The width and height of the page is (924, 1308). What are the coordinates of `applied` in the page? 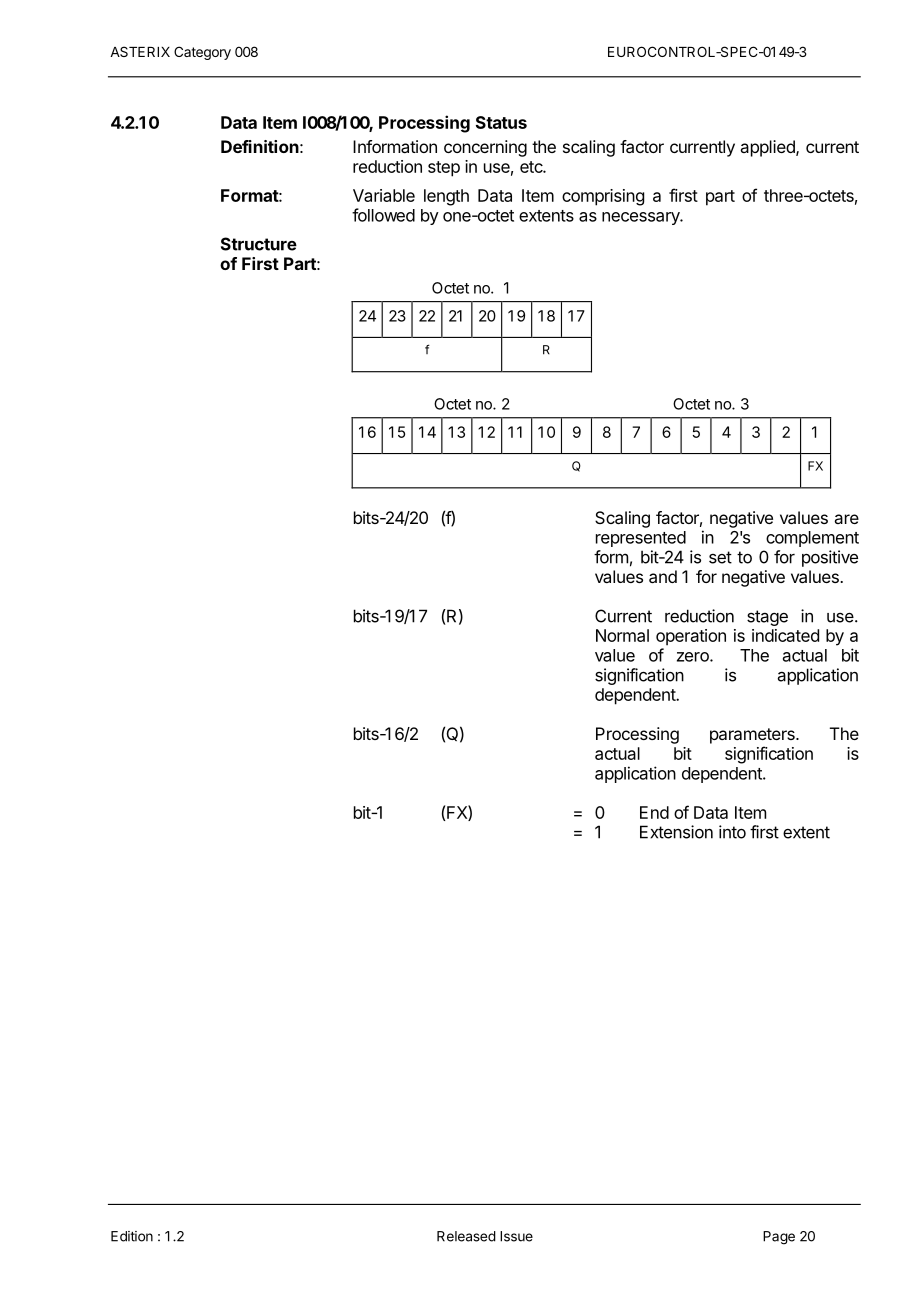 It's located at (768, 148).
